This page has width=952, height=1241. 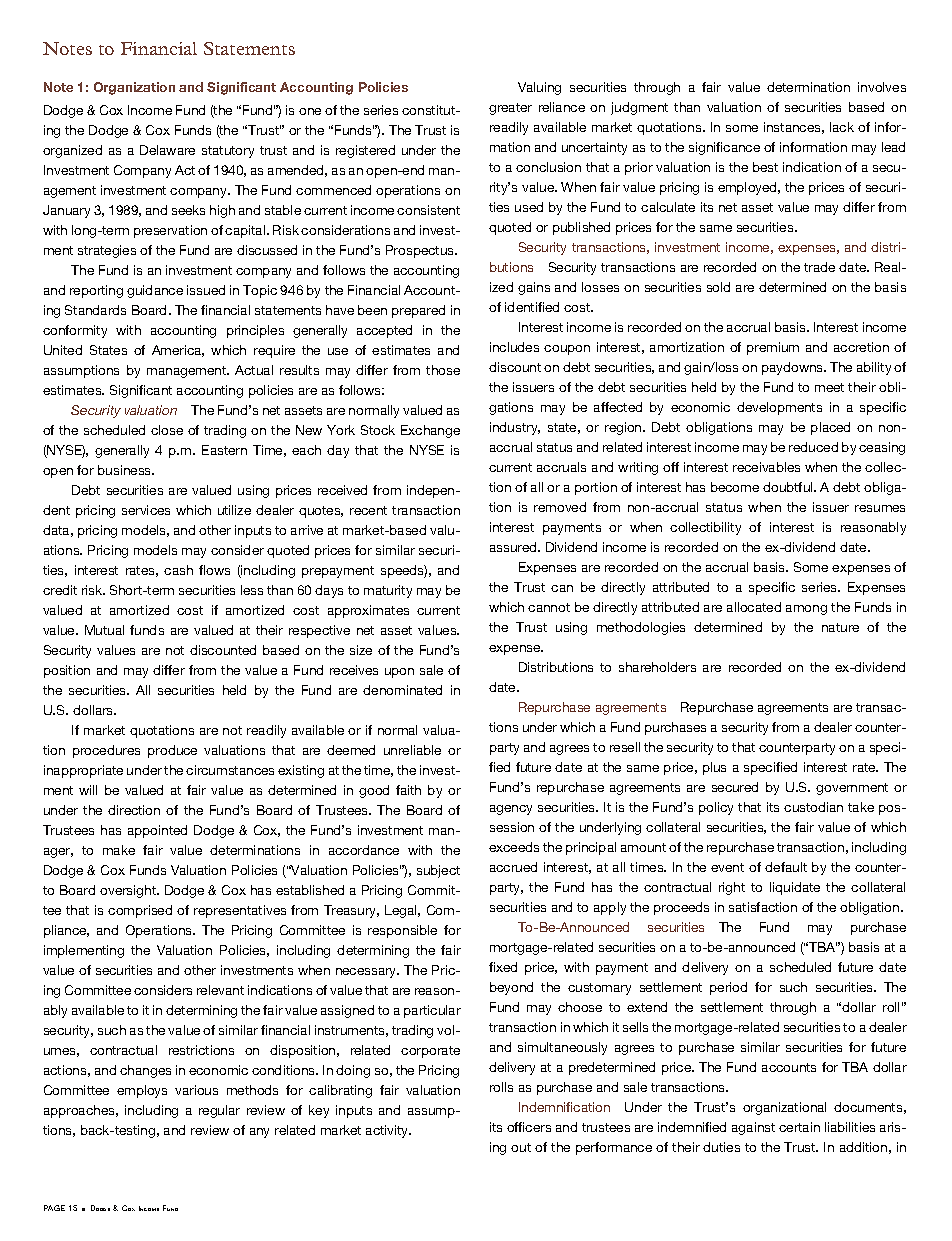 What do you see at coordinates (510, 109) in the page?
I see `greater` at bounding box center [510, 109].
